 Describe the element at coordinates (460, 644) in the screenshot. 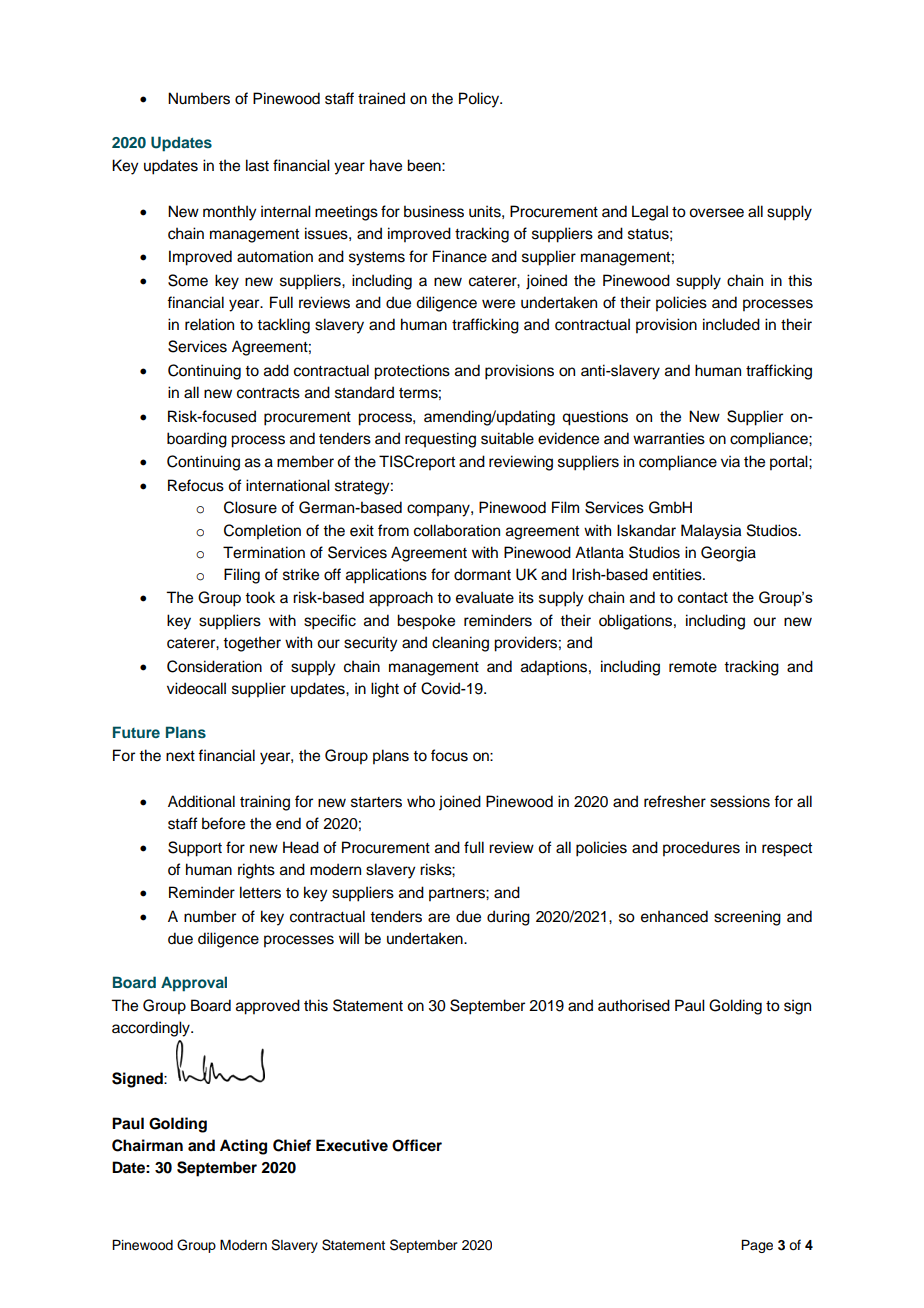

I see `cleaning` at that location.
